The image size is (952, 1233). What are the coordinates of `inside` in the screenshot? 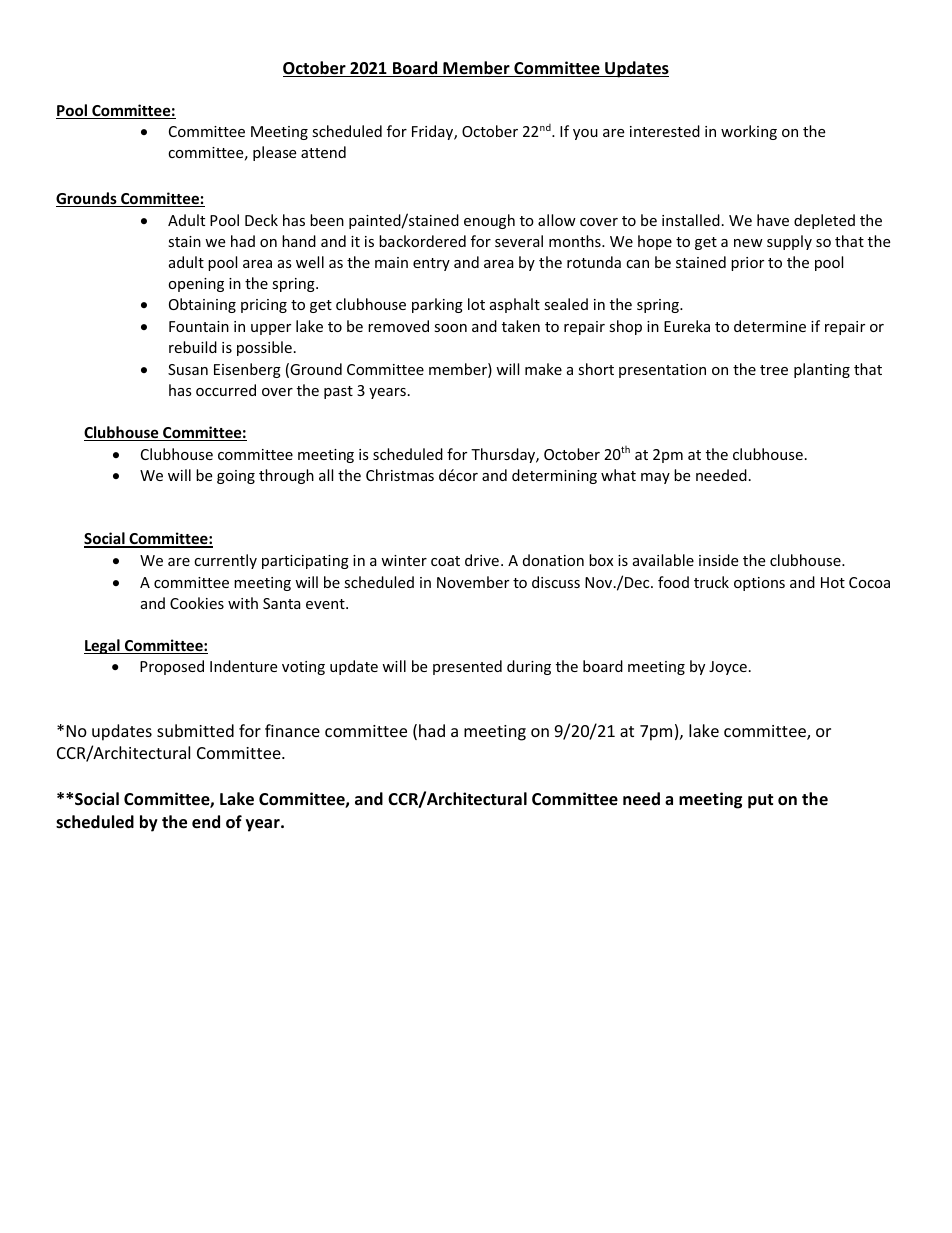 It's located at (718, 560).
